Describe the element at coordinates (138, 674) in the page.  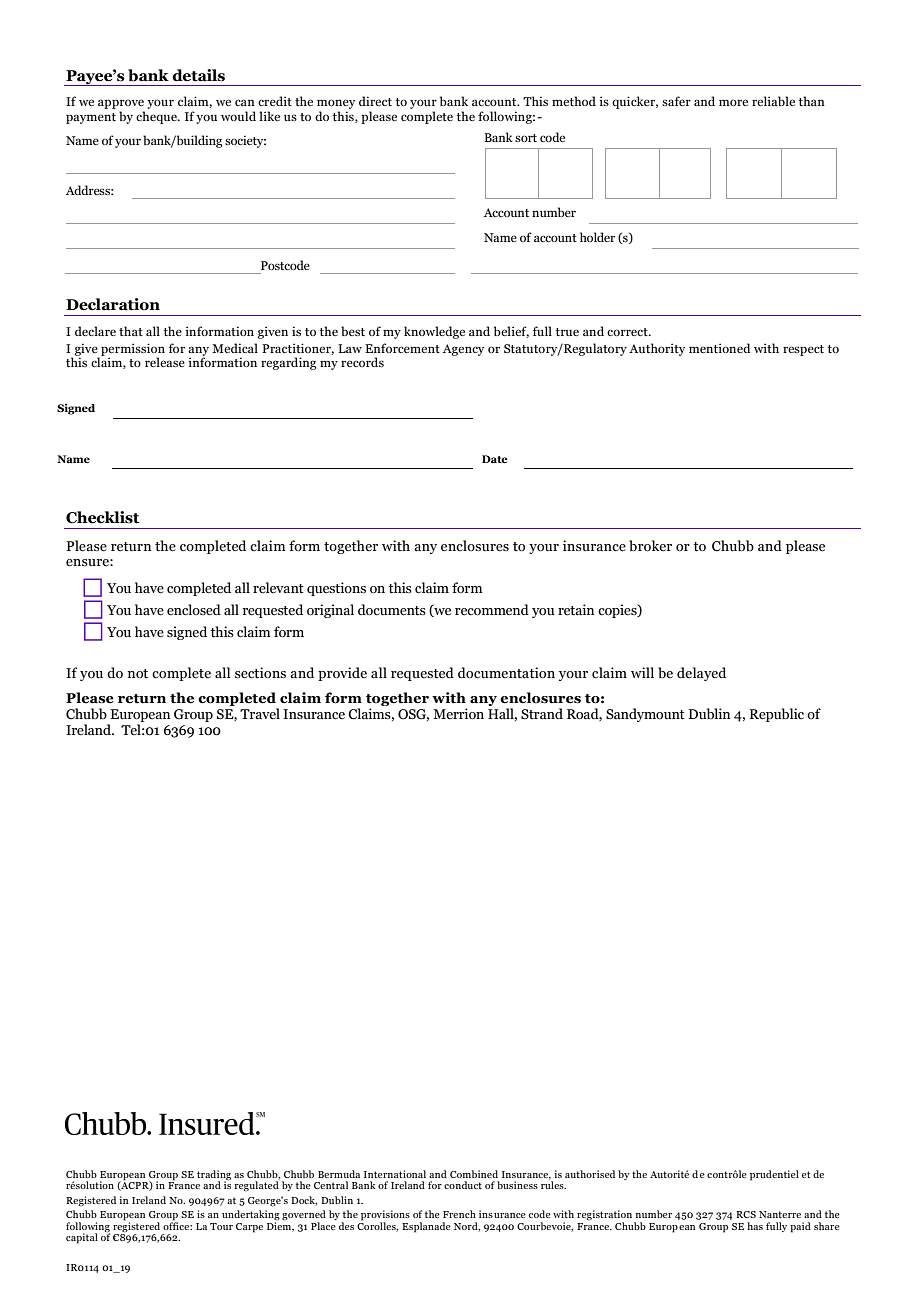
I see `not` at that location.
